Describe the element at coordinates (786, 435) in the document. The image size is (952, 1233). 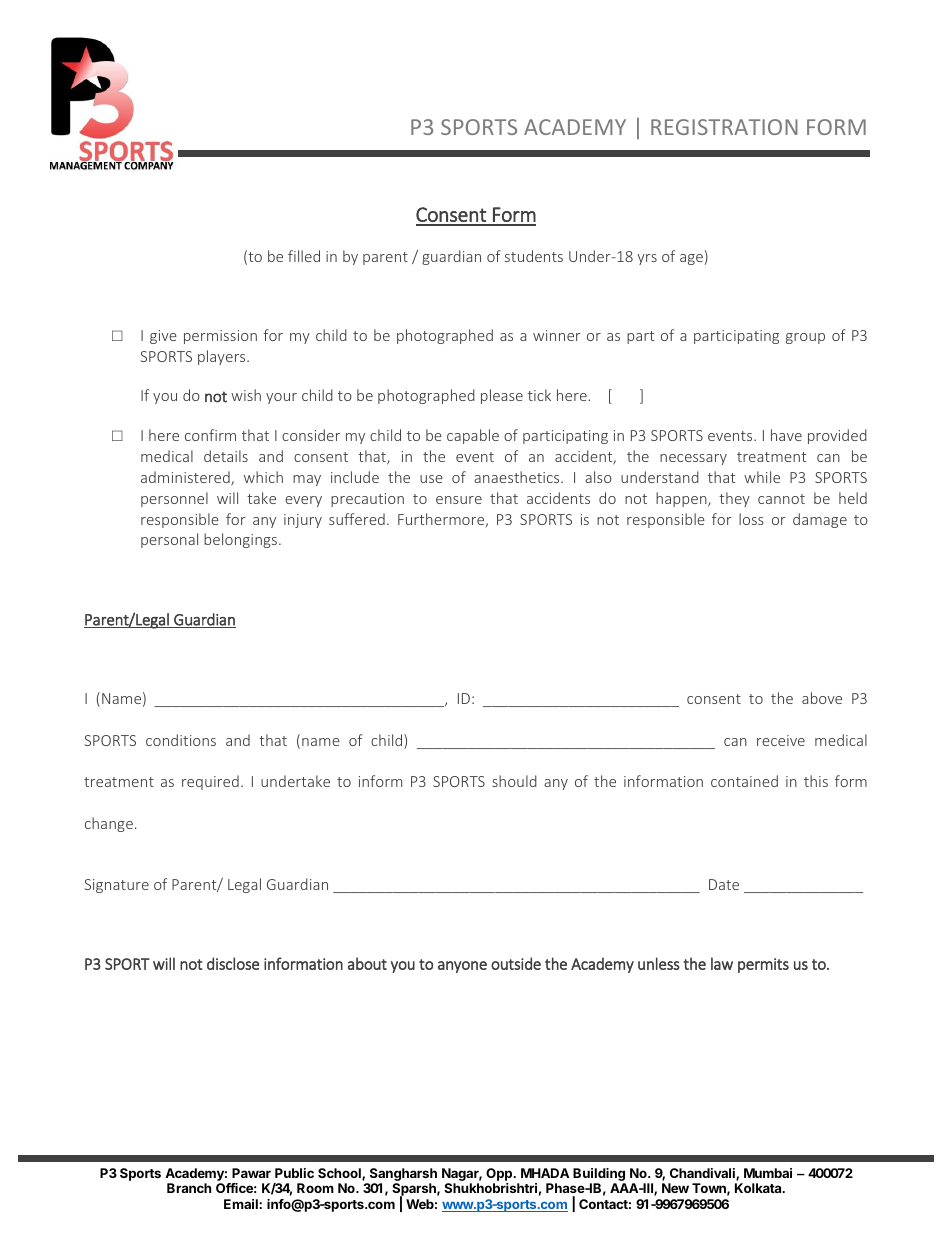
I see `have` at that location.
